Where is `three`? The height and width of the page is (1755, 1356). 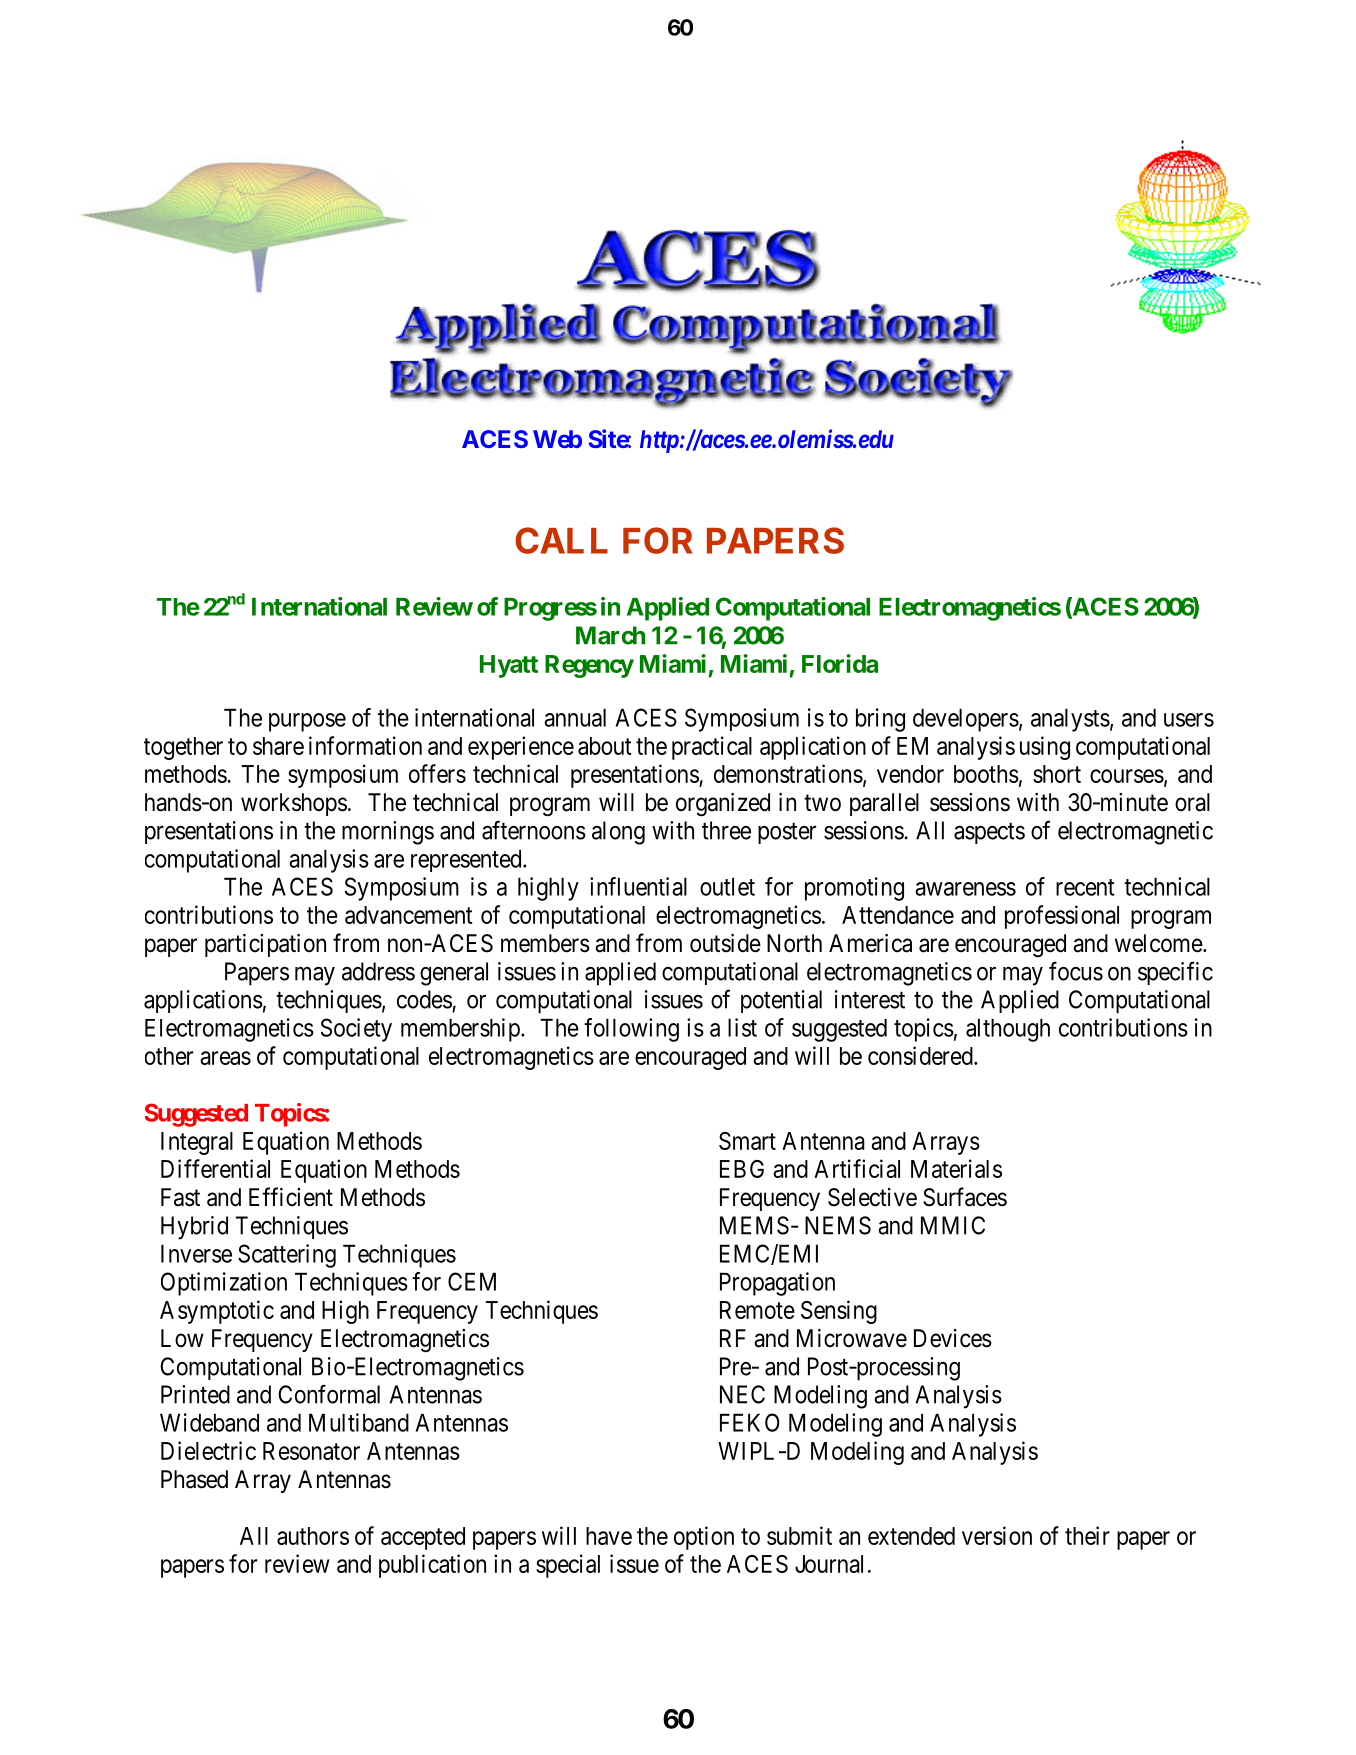 three is located at coordinates (726, 830).
